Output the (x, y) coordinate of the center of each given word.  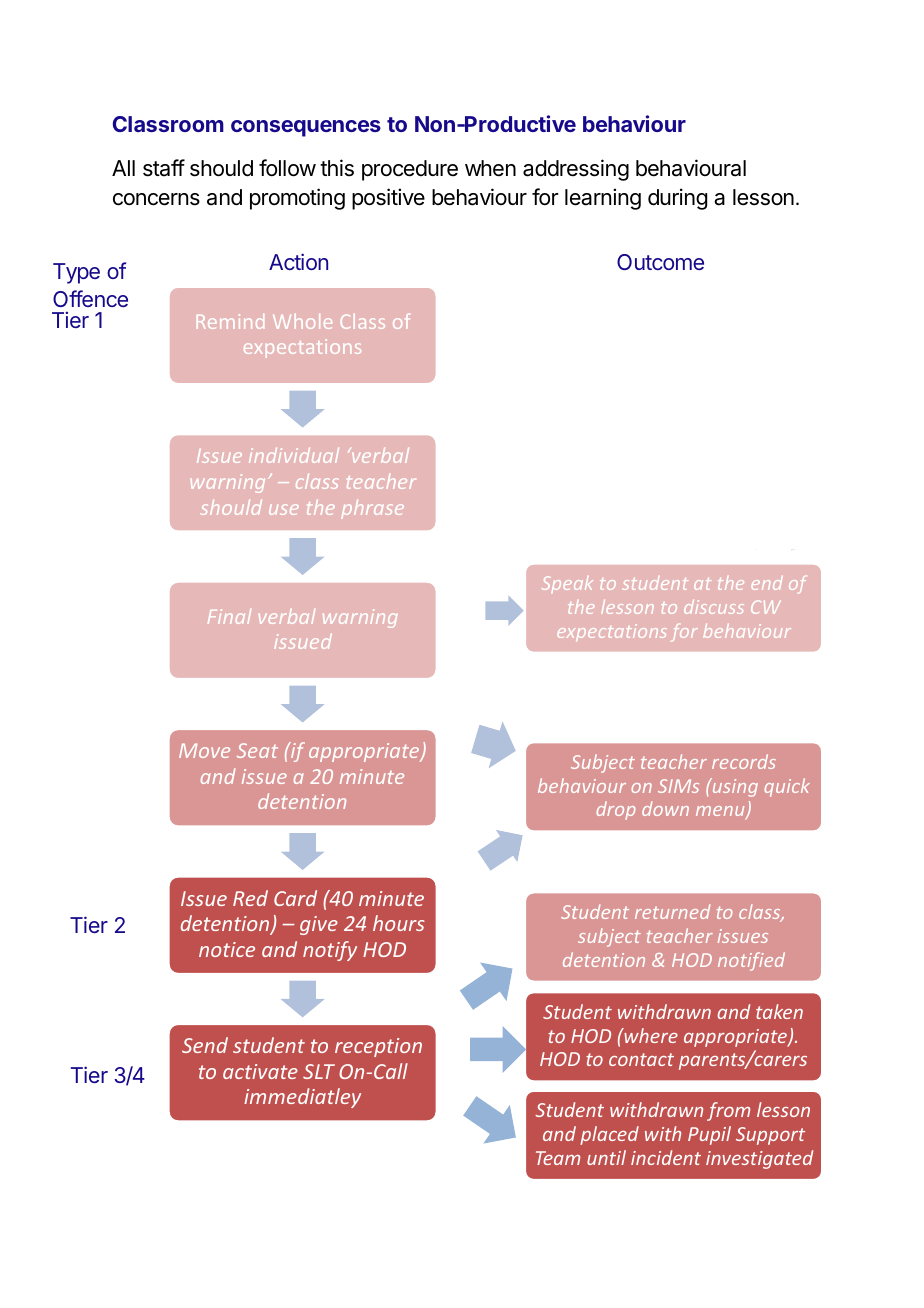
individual (294, 455)
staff (164, 168)
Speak (567, 584)
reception (378, 1047)
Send (205, 1045)
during (677, 199)
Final (229, 616)
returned (672, 911)
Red (250, 898)
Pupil (709, 1135)
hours (399, 923)
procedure (410, 170)
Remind (230, 321)
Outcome (660, 262)
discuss (714, 607)
